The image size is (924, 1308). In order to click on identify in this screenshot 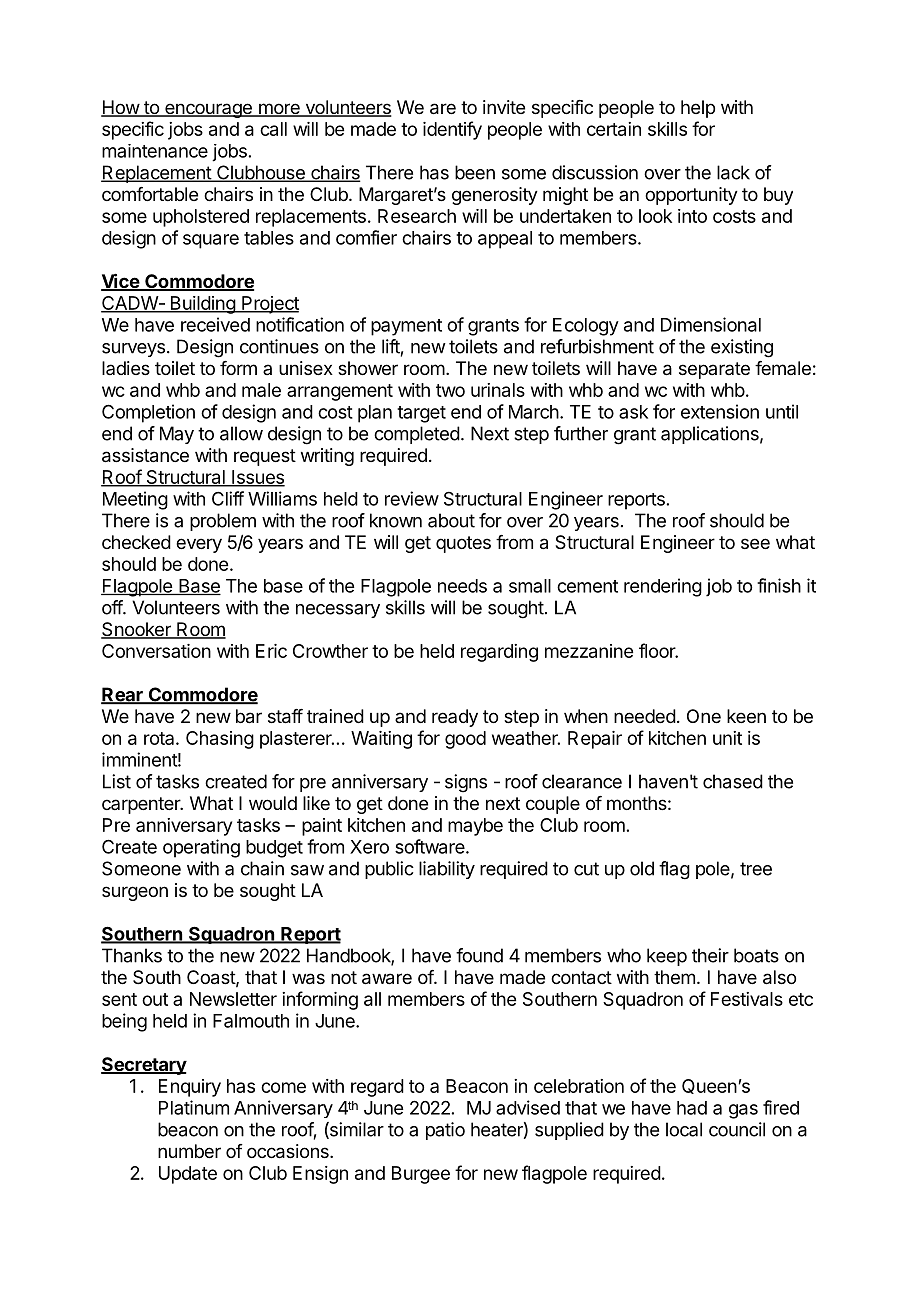, I will do `click(452, 130)`.
